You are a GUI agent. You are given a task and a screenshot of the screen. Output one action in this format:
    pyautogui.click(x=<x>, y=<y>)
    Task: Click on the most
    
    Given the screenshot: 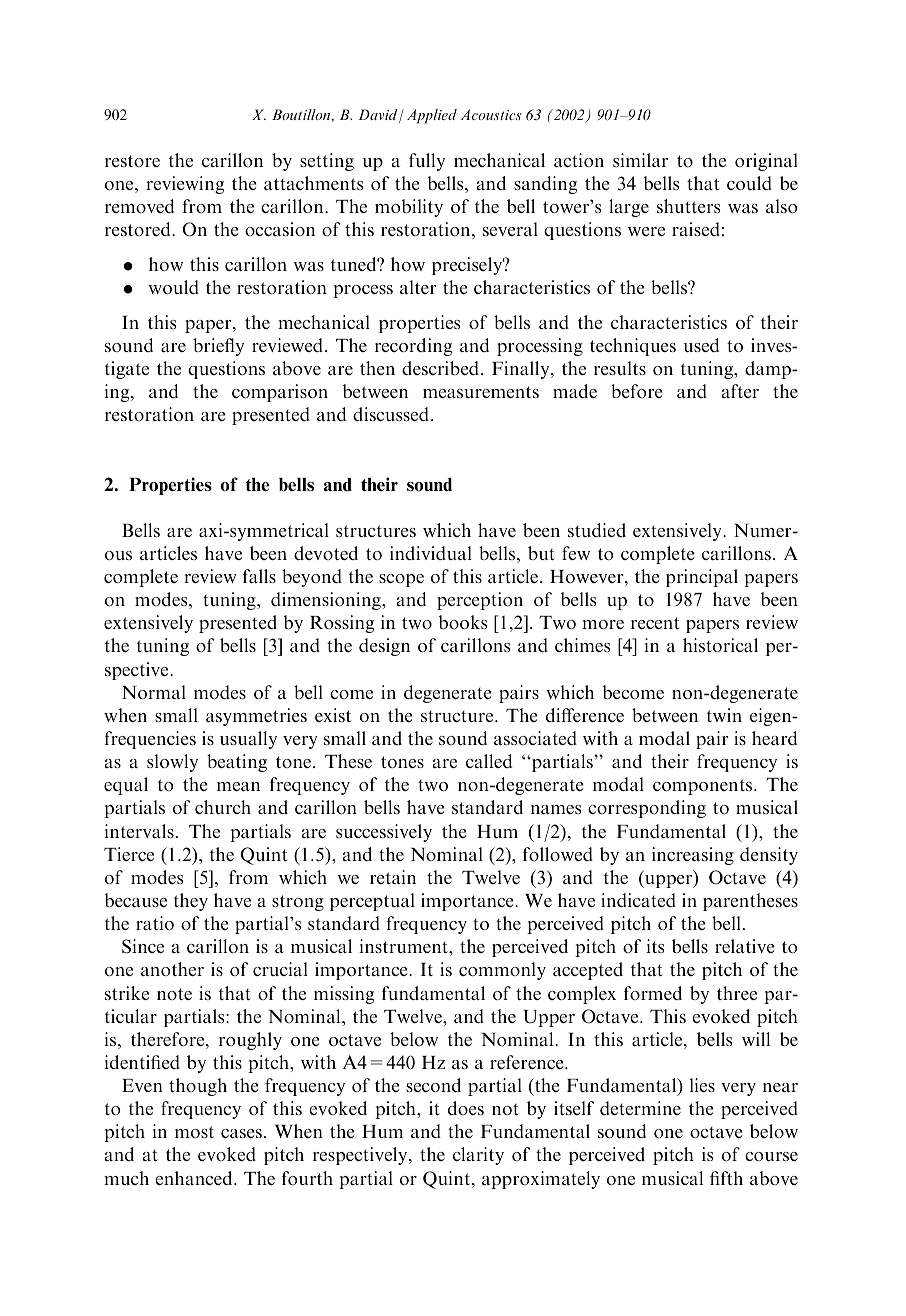 What is the action you would take?
    pyautogui.click(x=194, y=1132)
